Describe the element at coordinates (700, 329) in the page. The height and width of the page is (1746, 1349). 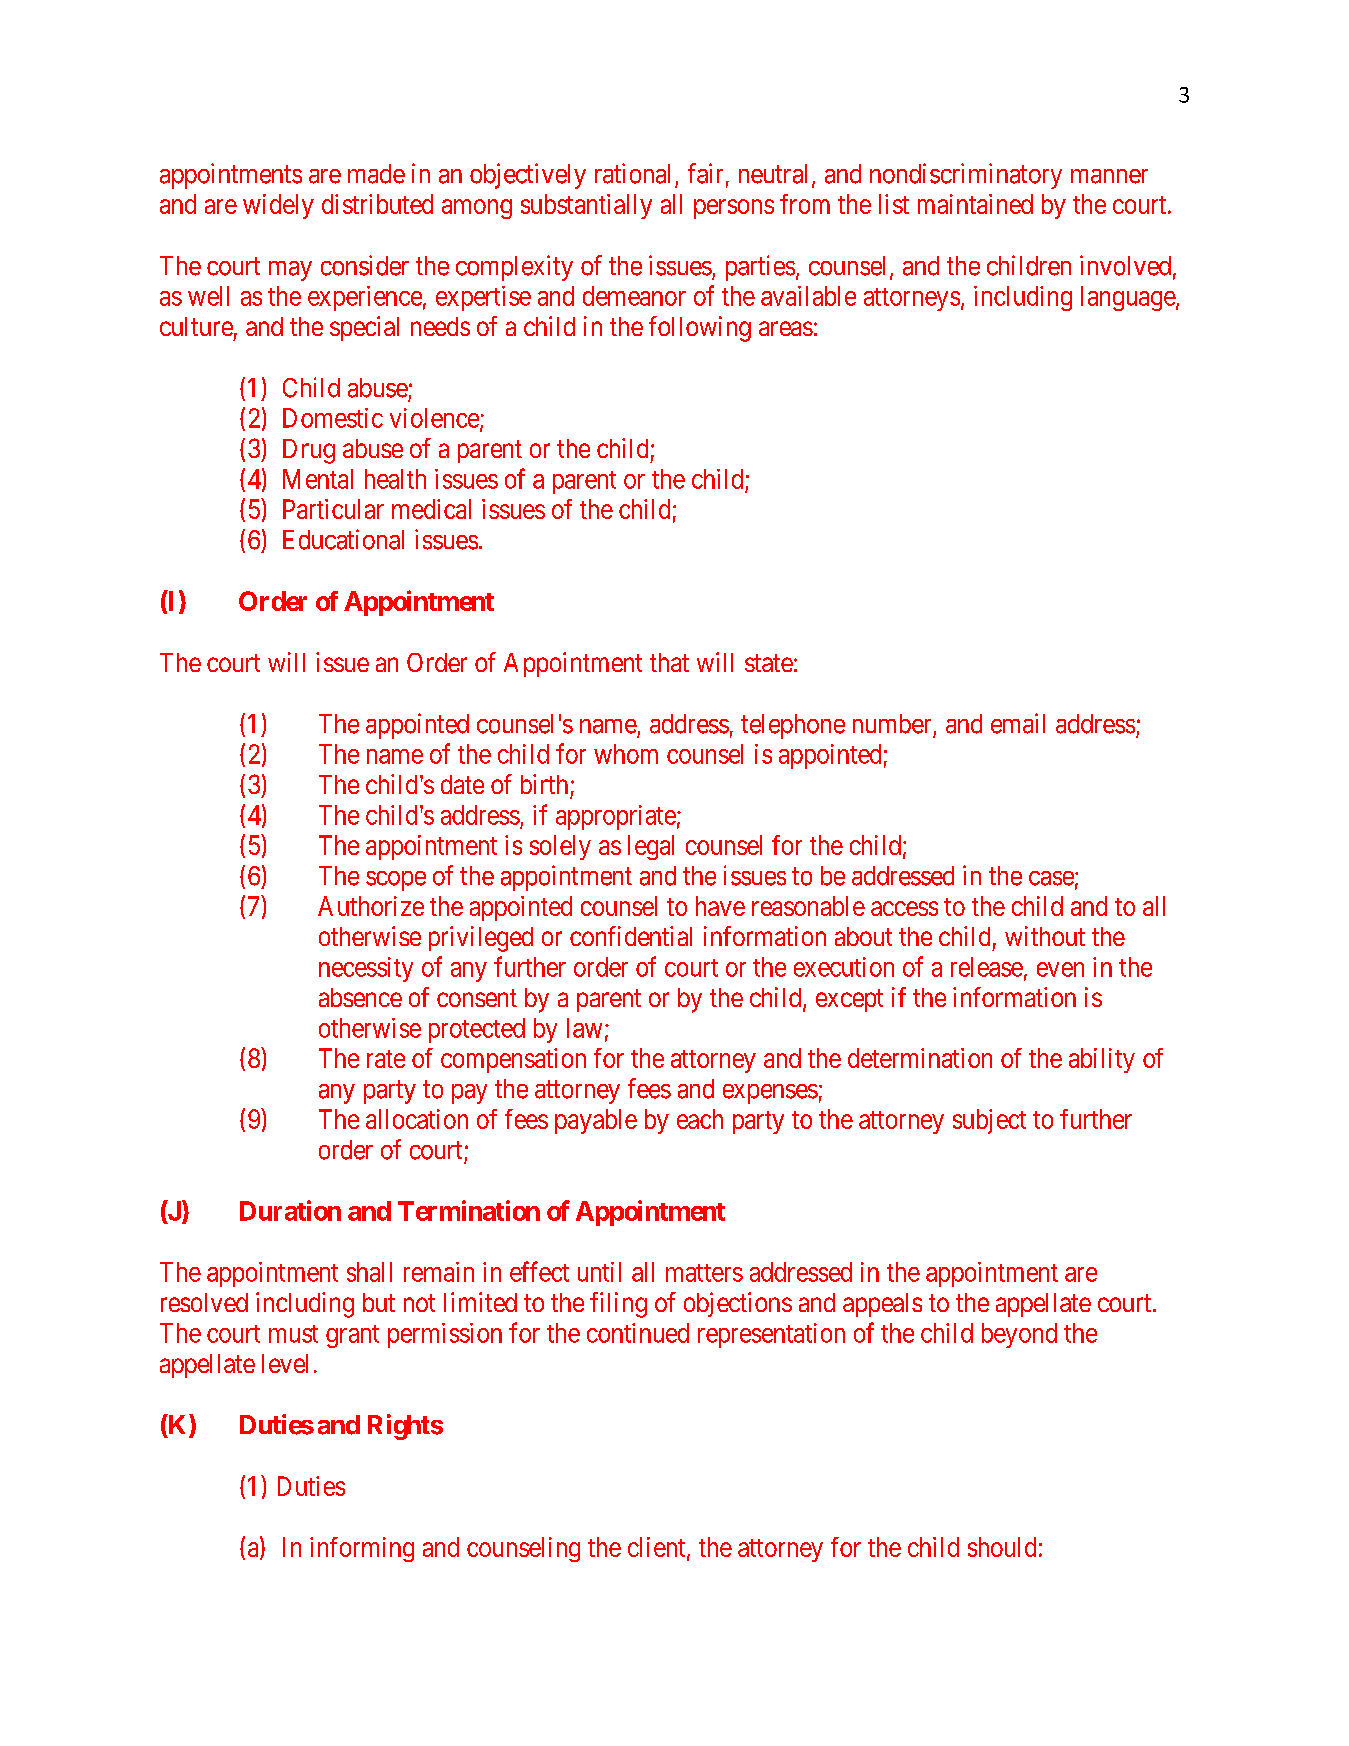
I see `following` at that location.
